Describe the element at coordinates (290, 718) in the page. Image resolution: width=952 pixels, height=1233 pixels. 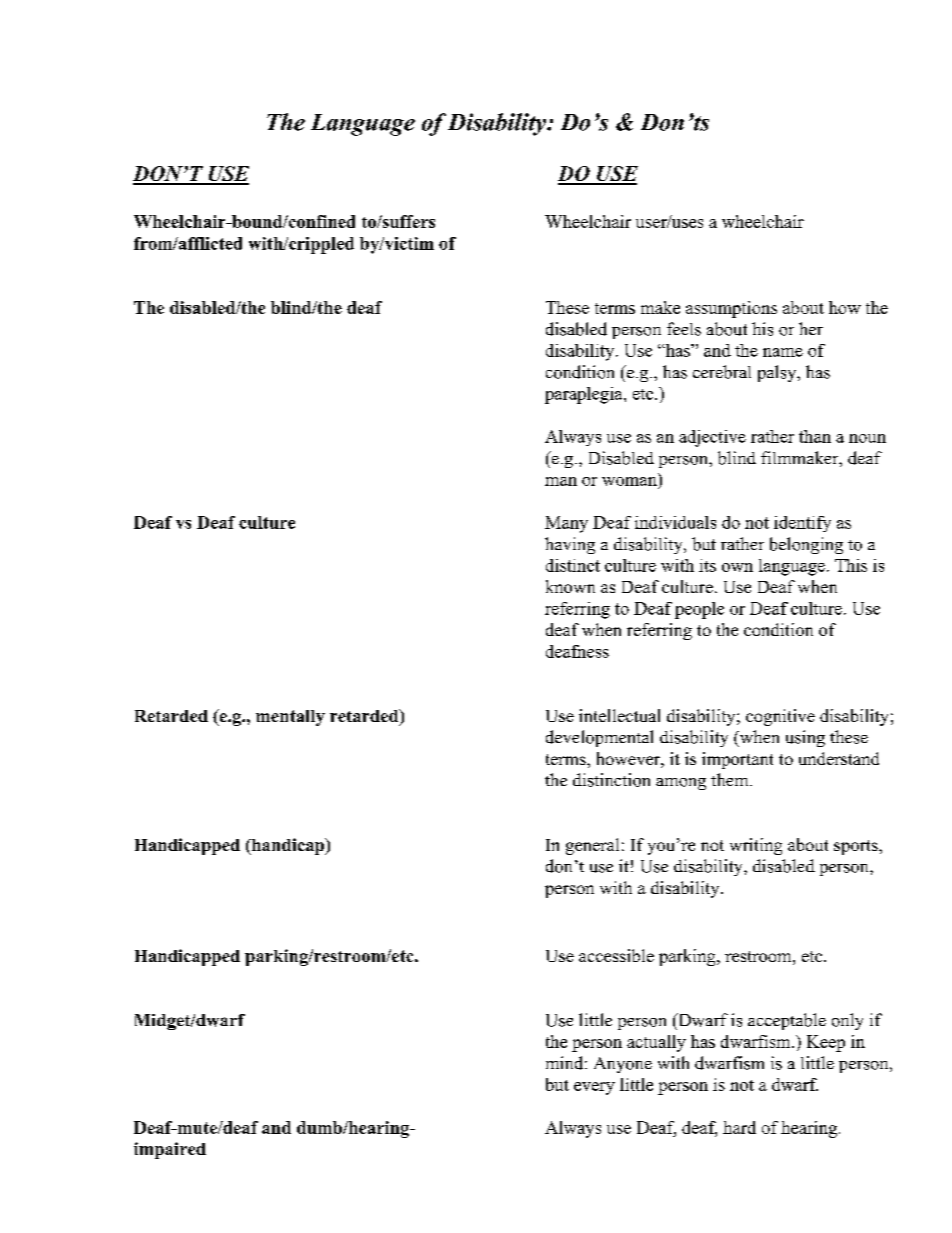
I see `mentally` at that location.
